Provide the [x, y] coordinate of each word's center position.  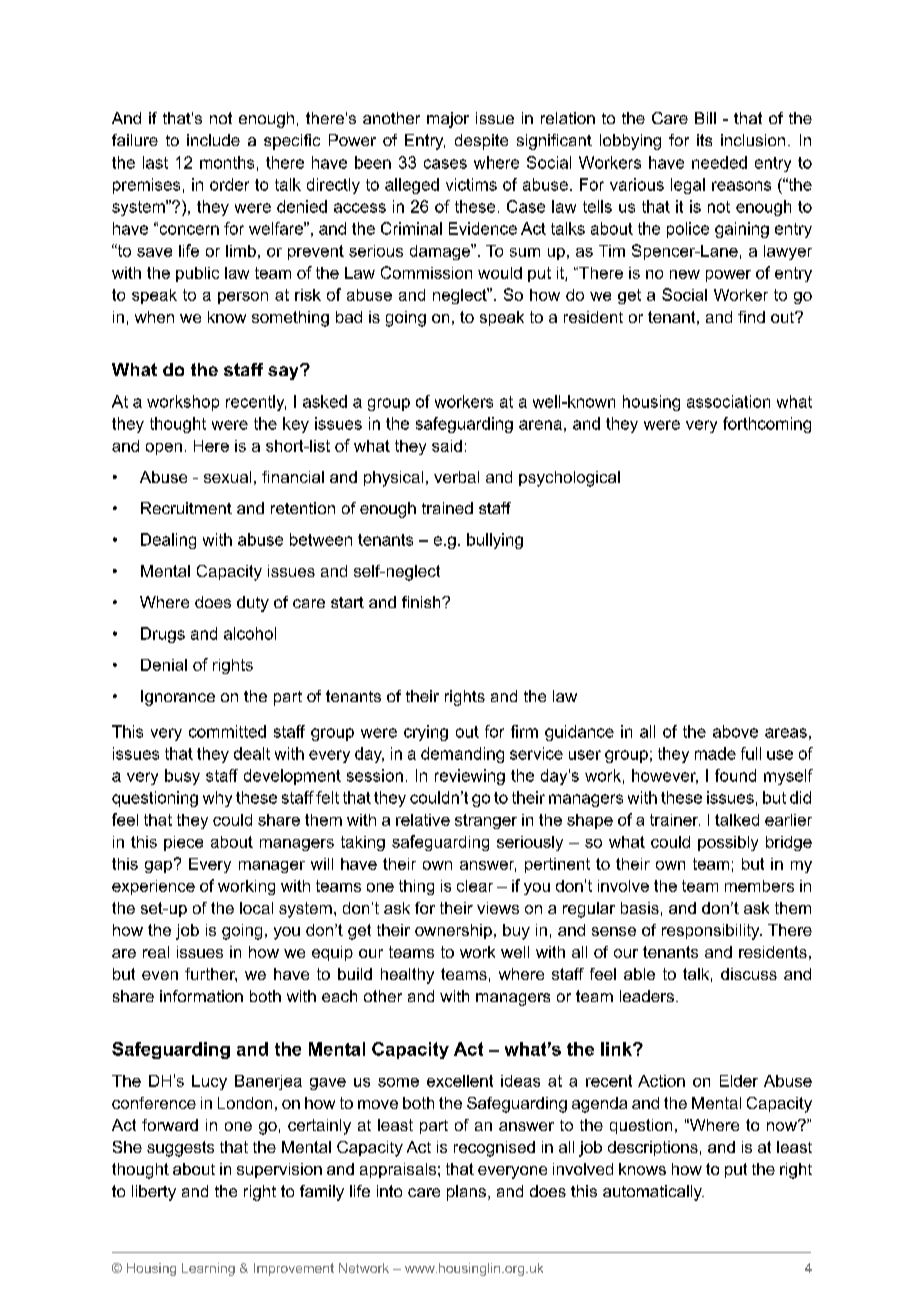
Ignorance [178, 698]
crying [426, 733]
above [735, 731]
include [213, 140]
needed [719, 162]
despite [481, 142]
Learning [208, 1269]
